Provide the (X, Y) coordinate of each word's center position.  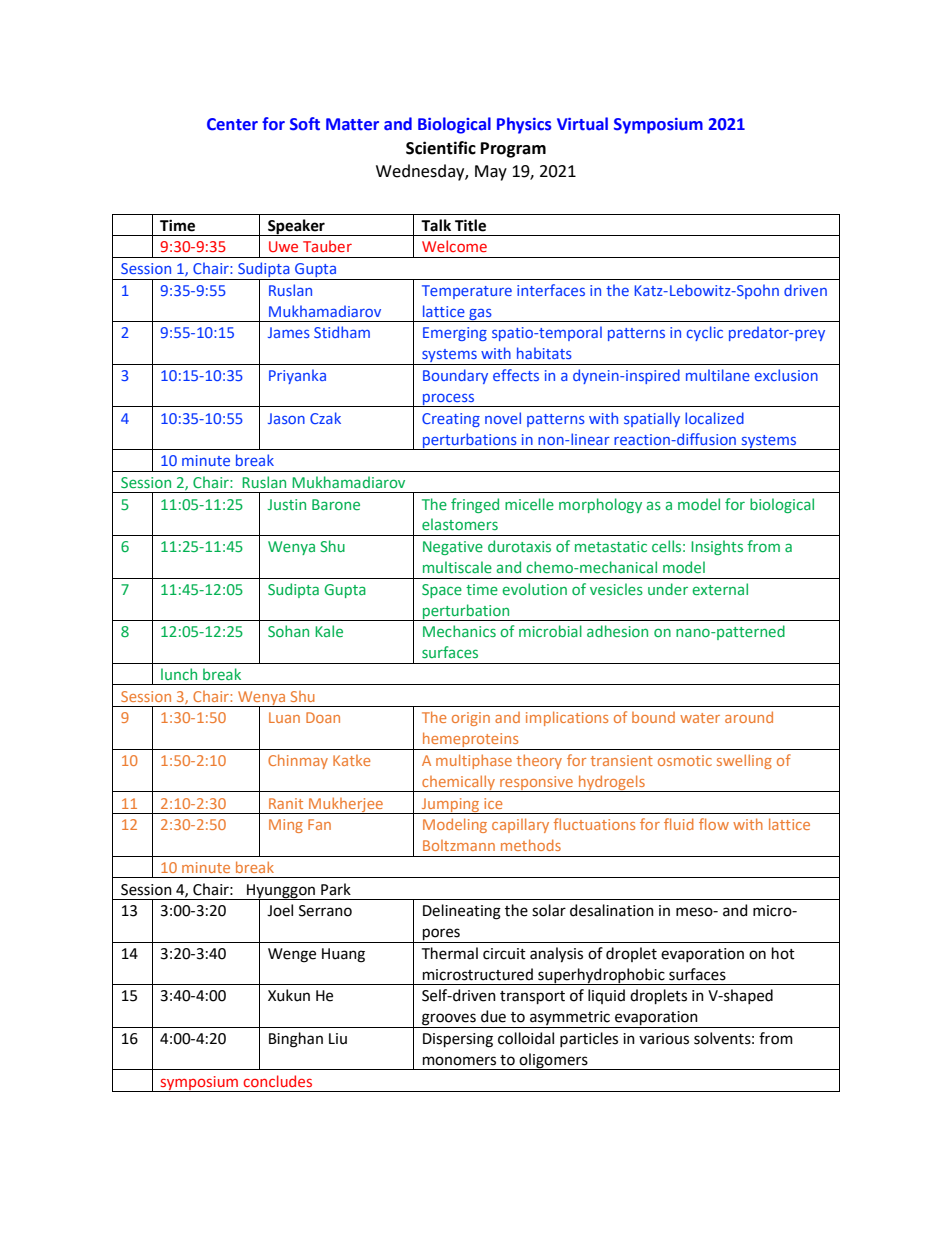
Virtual (582, 124)
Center (232, 124)
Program (513, 150)
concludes (277, 1081)
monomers (459, 1061)
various (664, 1039)
